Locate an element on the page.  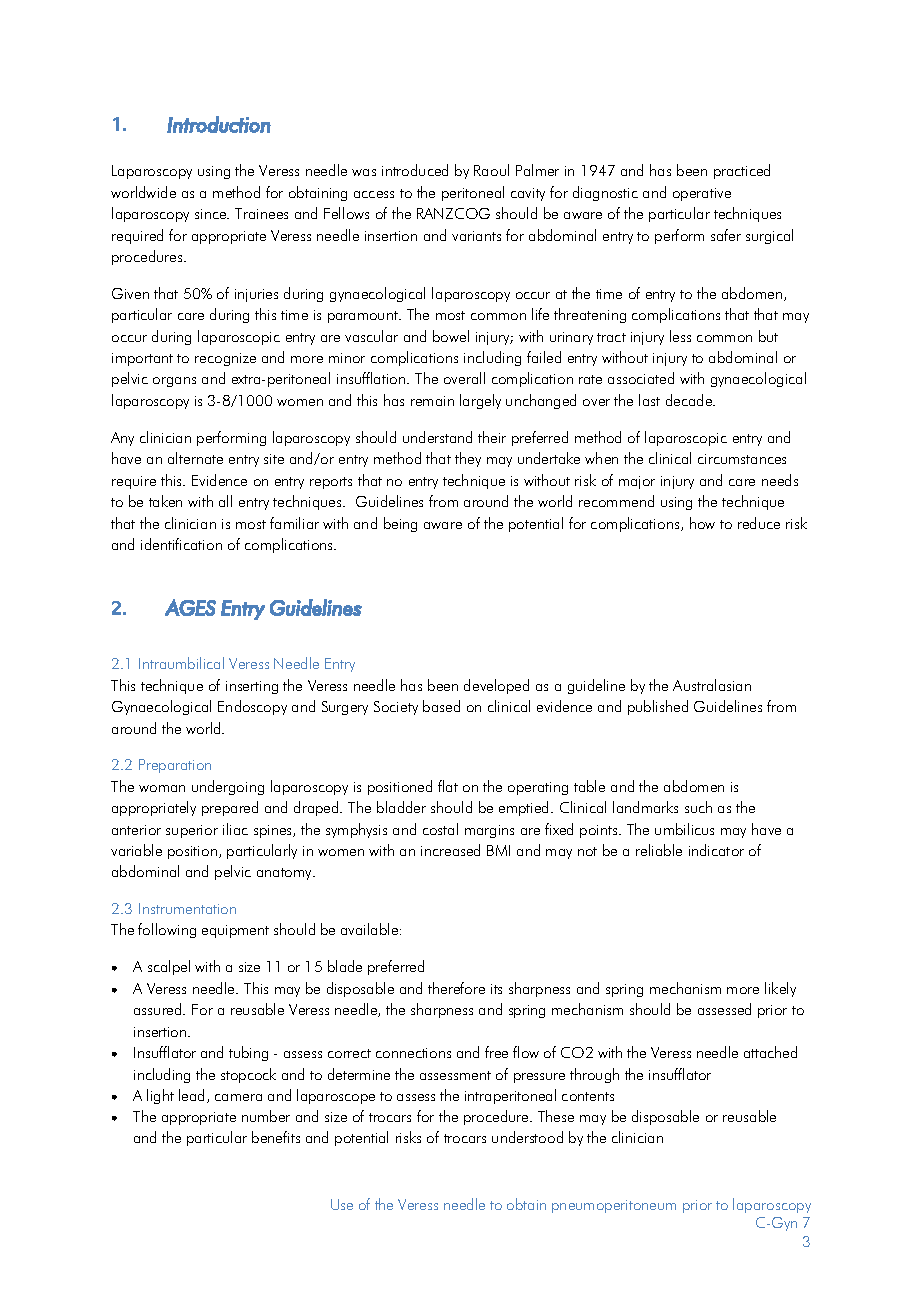
available is located at coordinates (371, 929).
